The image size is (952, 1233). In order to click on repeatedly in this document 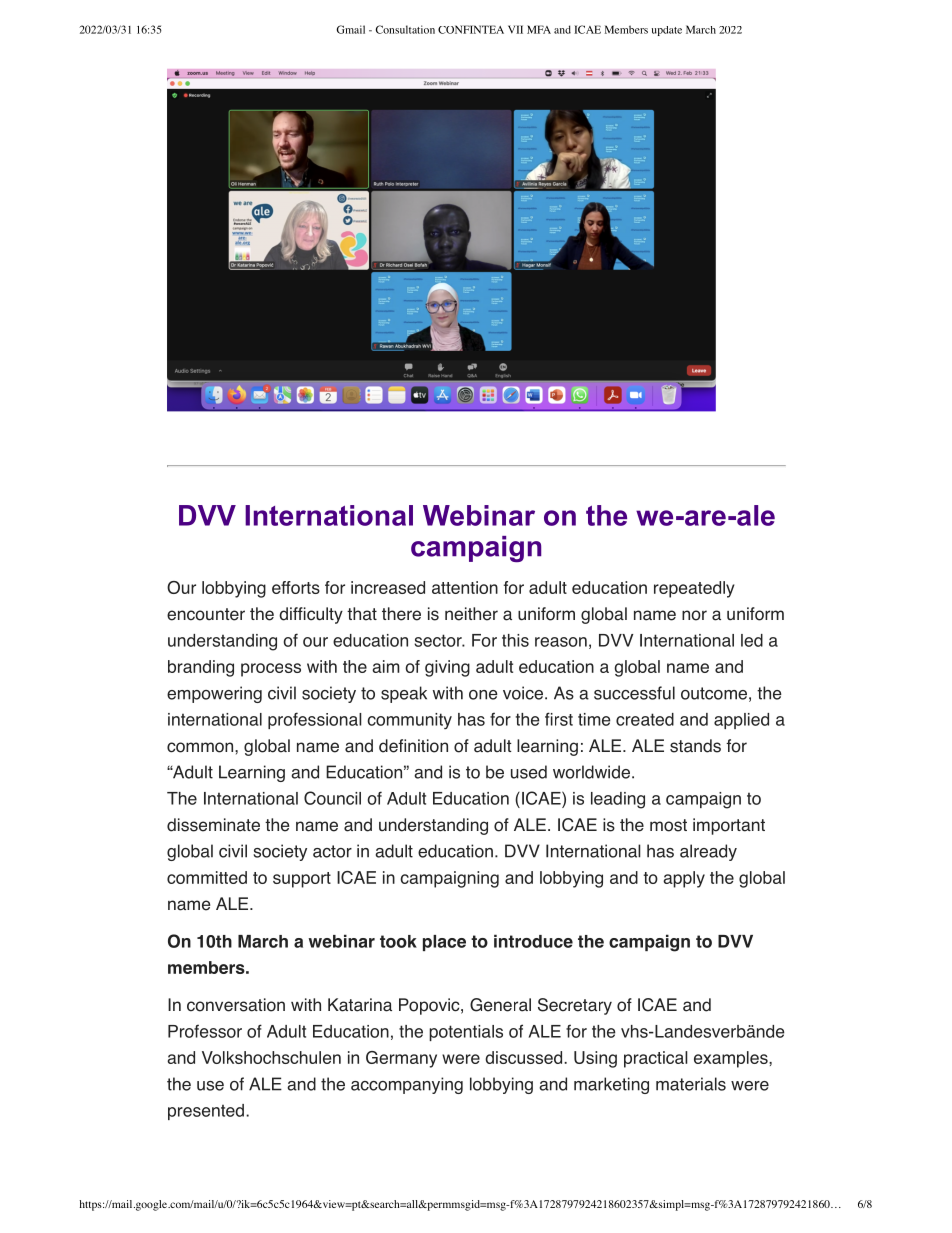, I will do `click(694, 589)`.
